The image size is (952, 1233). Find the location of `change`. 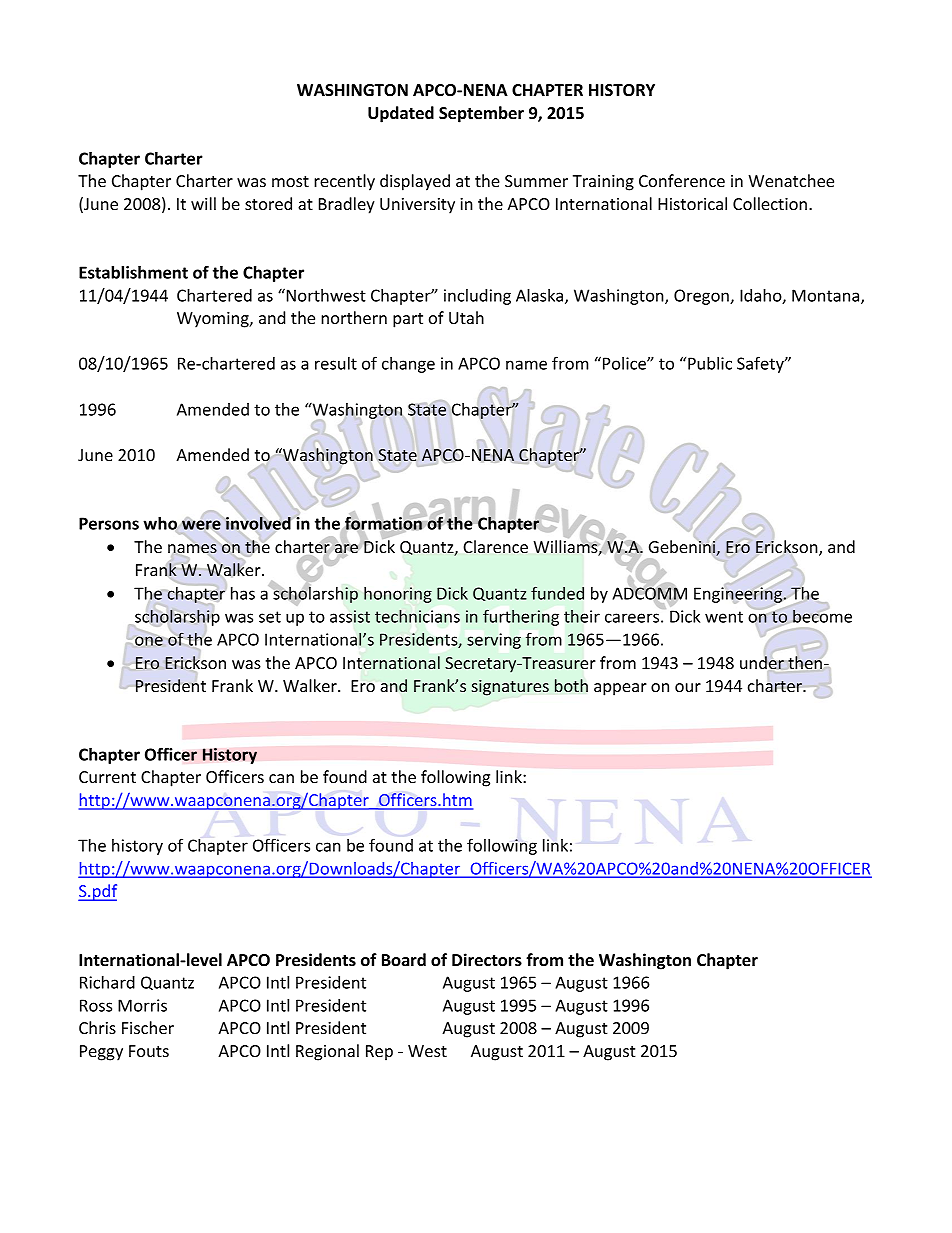

change is located at coordinates (408, 365).
